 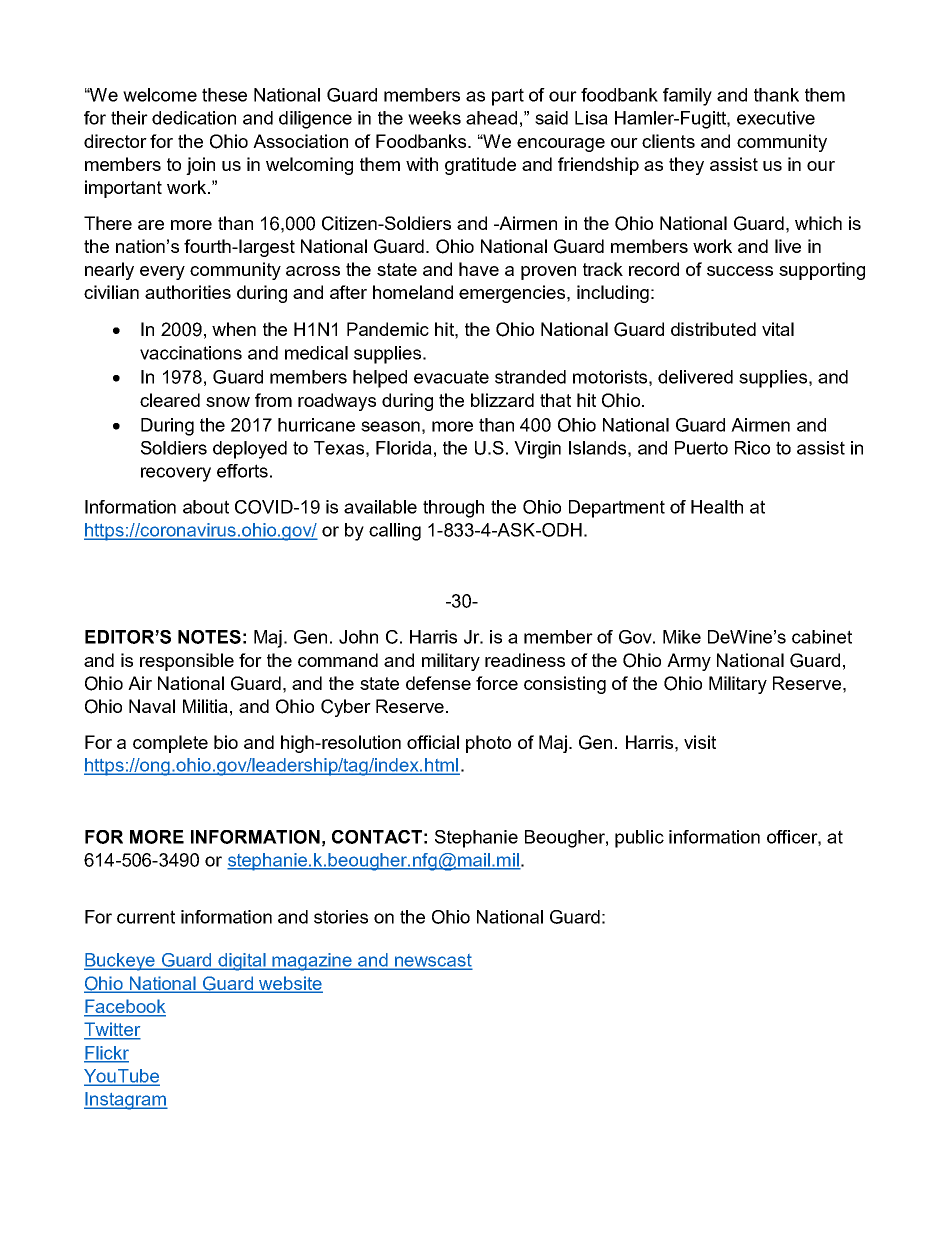 What do you see at coordinates (525, 660) in the screenshot?
I see `readiness` at bounding box center [525, 660].
